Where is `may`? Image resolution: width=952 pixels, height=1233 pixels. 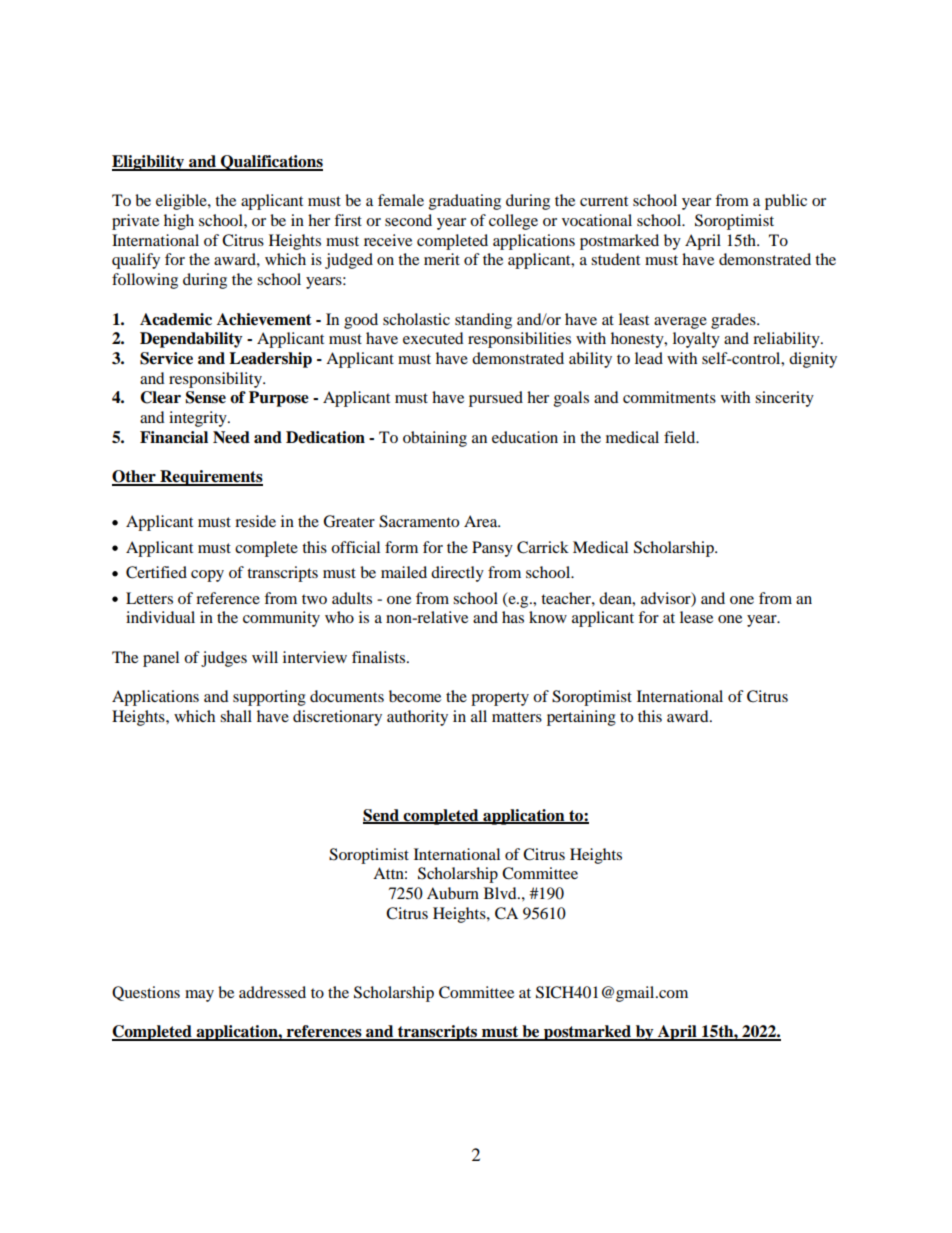 may is located at coordinates (199, 996).
